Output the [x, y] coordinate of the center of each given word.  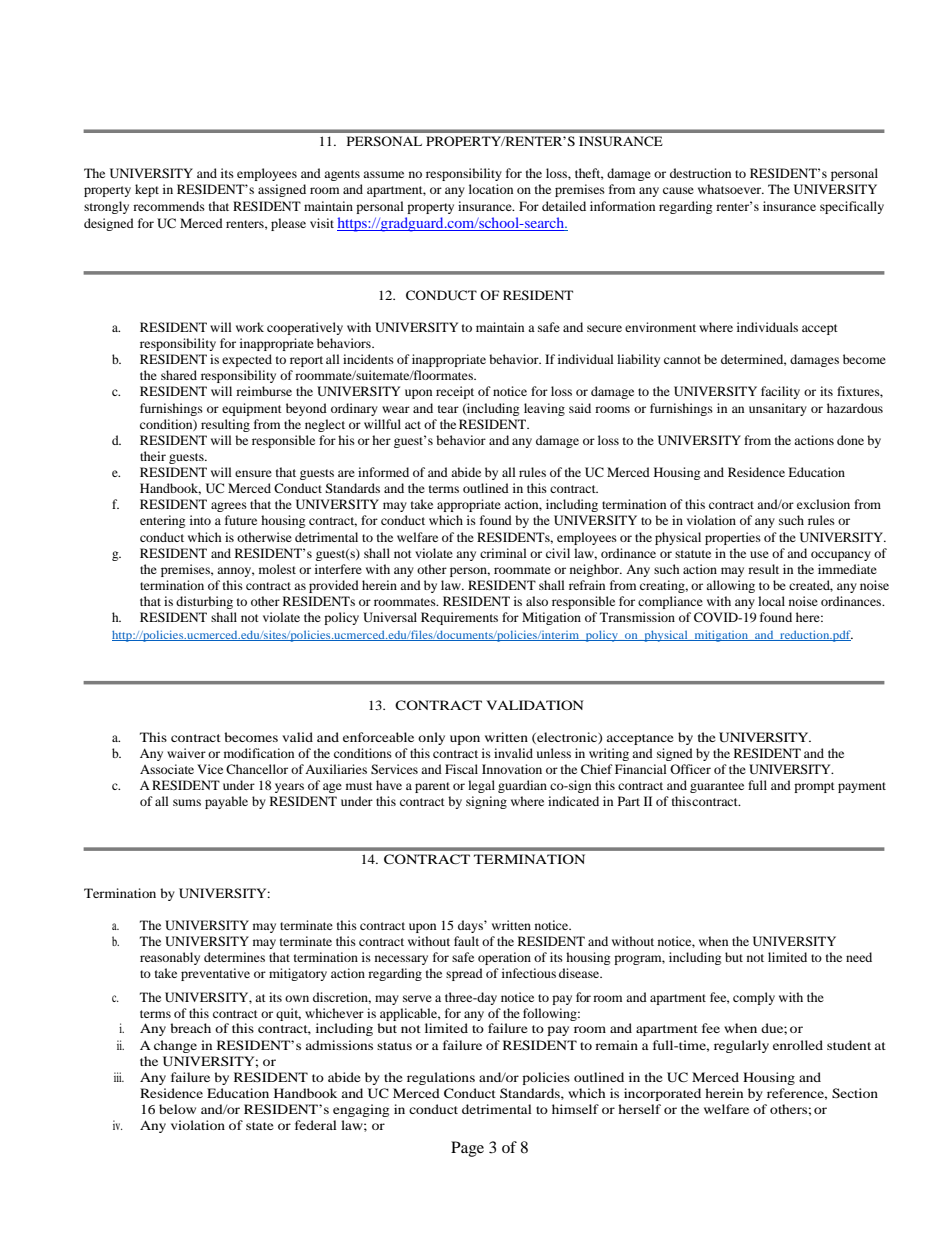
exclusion [823, 504]
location [491, 189]
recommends [169, 206]
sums [187, 802]
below [177, 1109]
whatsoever [731, 189]
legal [481, 786]
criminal [503, 553]
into [200, 520]
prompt [814, 787]
